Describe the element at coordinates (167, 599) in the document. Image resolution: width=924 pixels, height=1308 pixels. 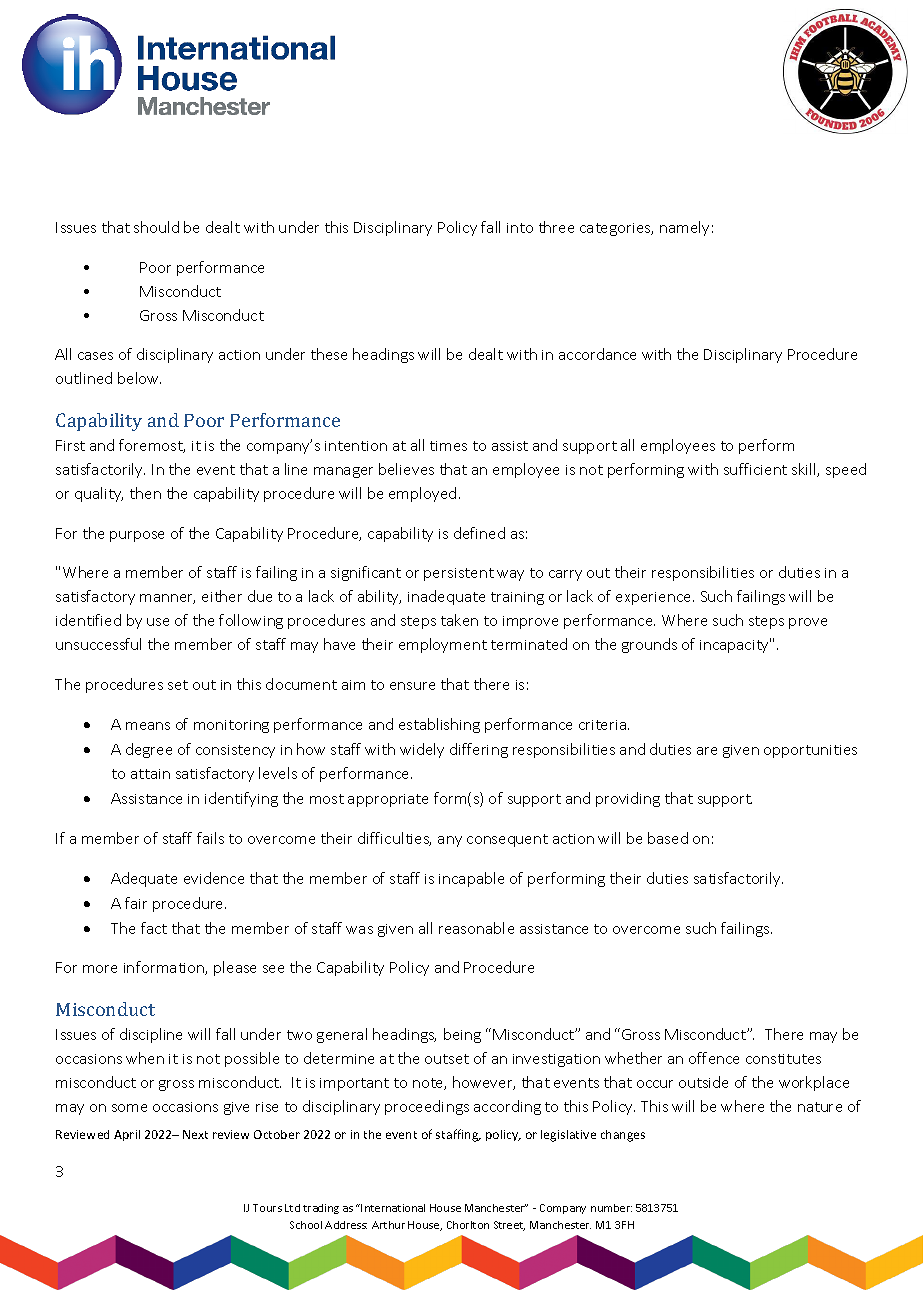
I see `manner` at that location.
